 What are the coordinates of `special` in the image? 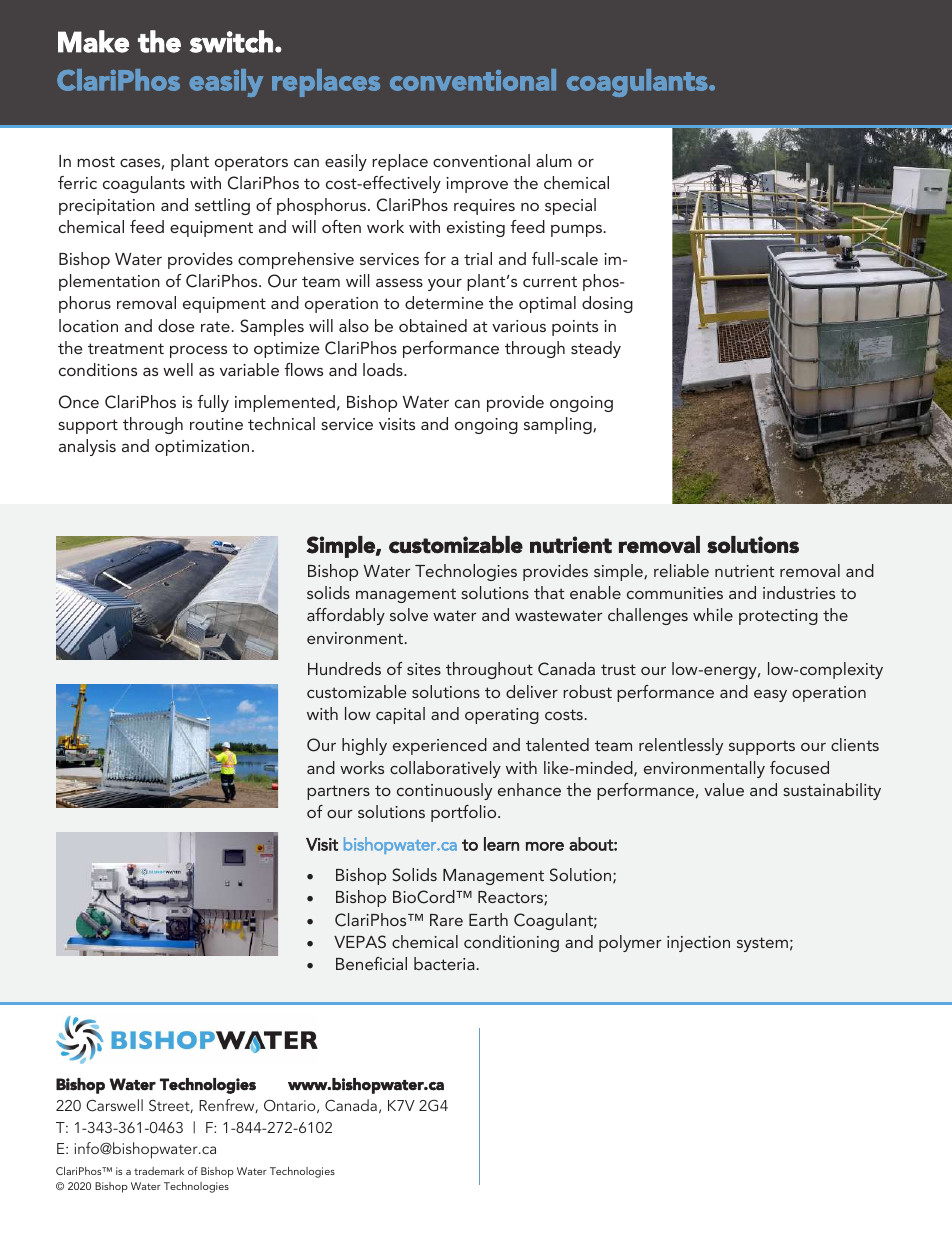 It's located at (570, 206).
